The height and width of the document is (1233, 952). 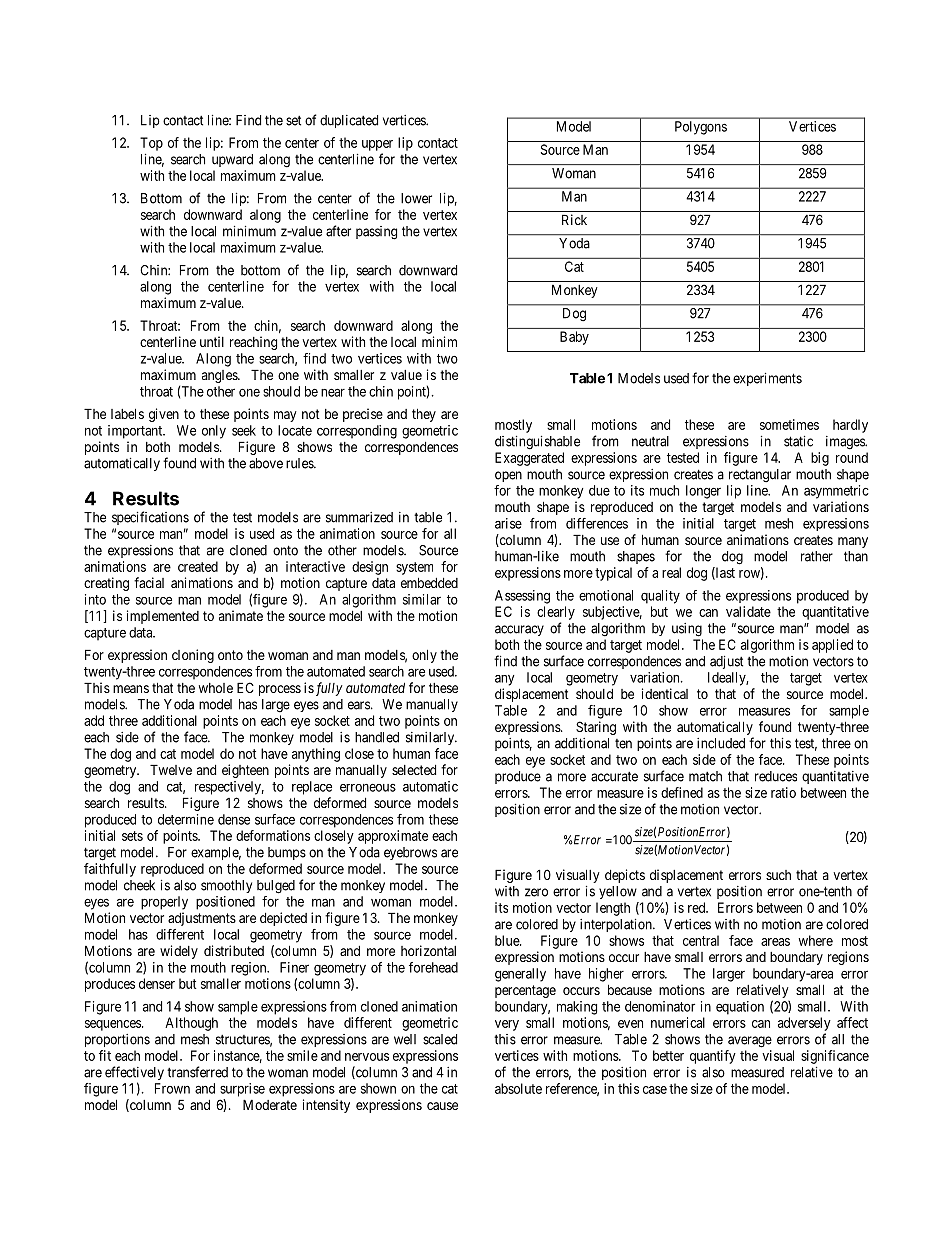 I want to click on accuracy, so click(x=519, y=630).
